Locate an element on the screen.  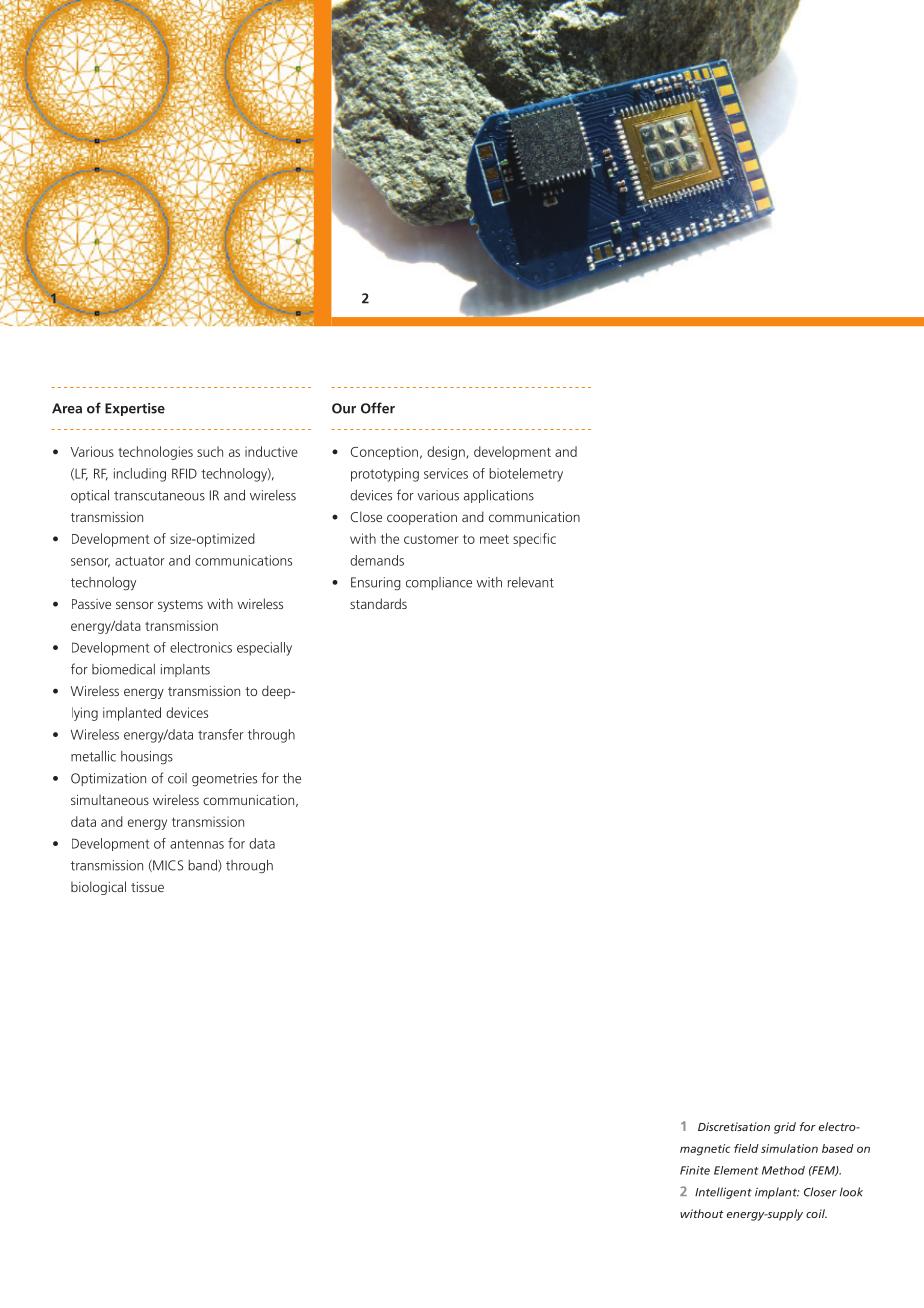
technologies is located at coordinates (155, 453).
